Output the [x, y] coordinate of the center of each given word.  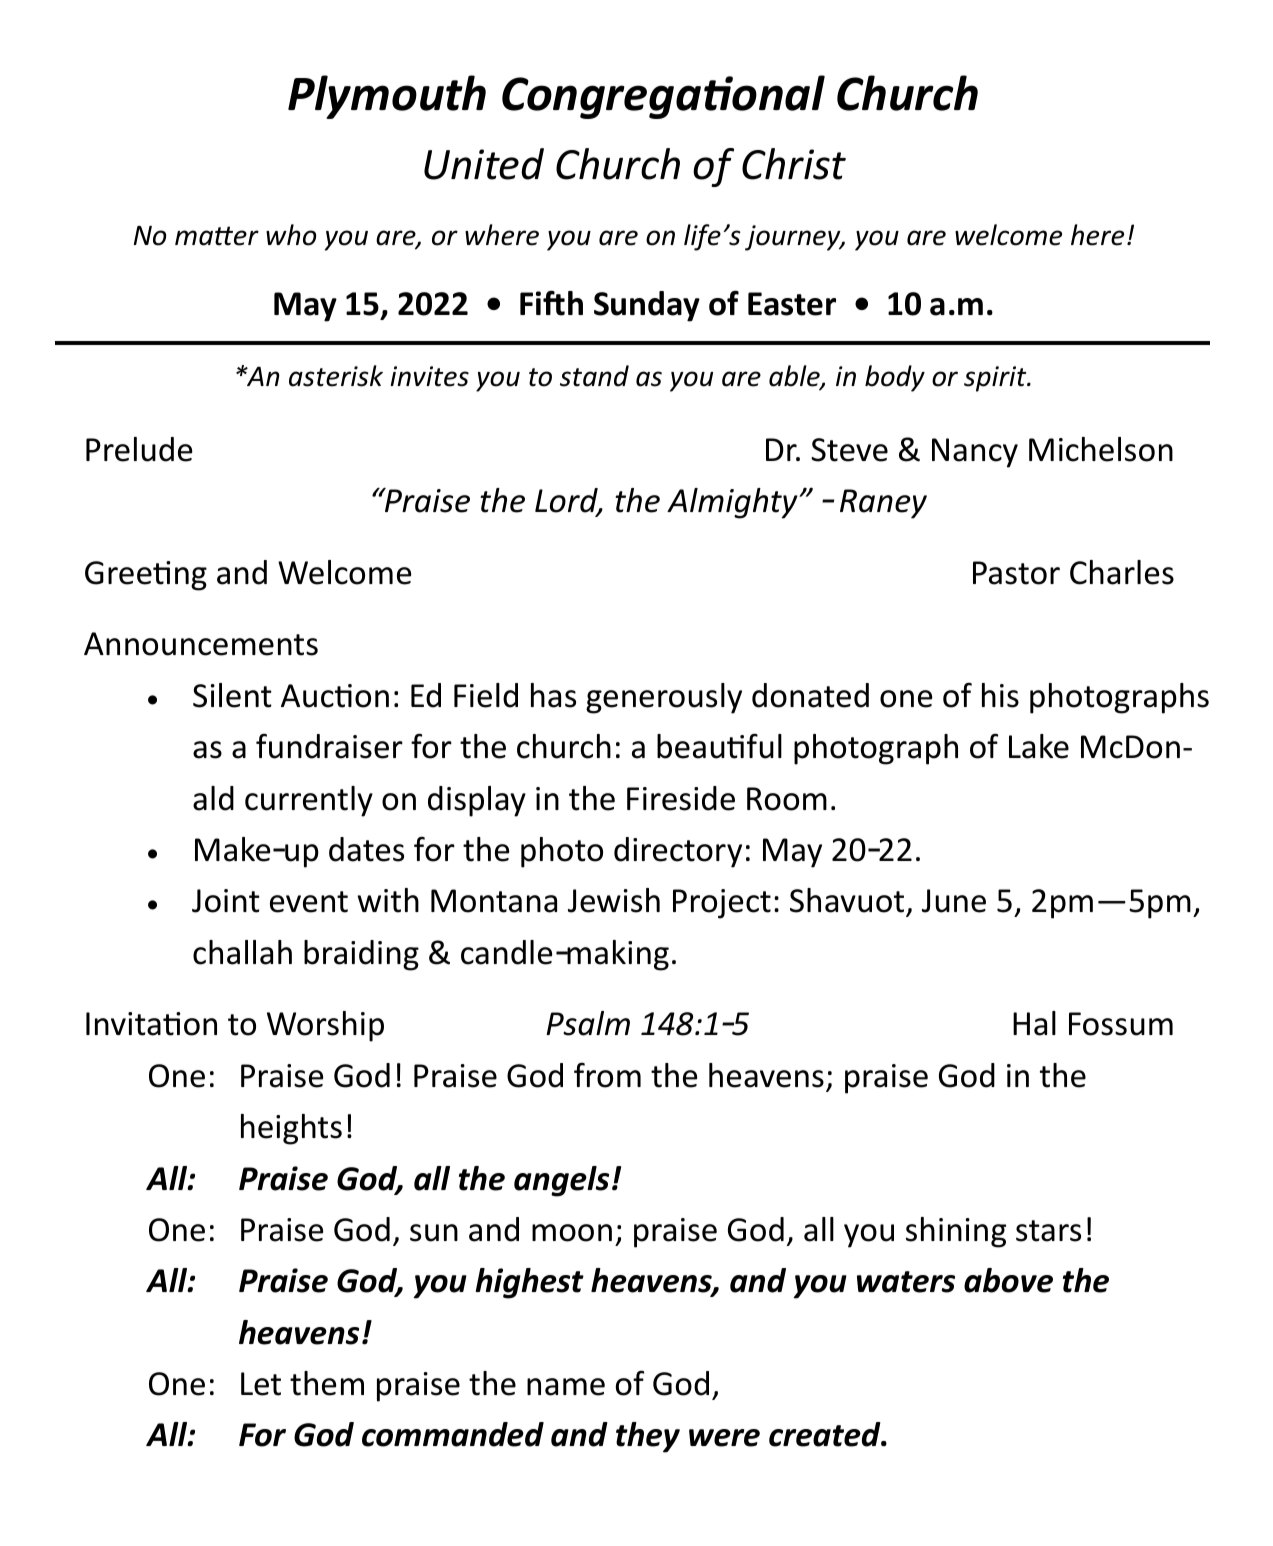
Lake [1039, 746]
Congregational [663, 97]
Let [261, 1384]
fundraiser [329, 746]
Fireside [681, 798]
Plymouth [387, 97]
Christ [794, 164]
